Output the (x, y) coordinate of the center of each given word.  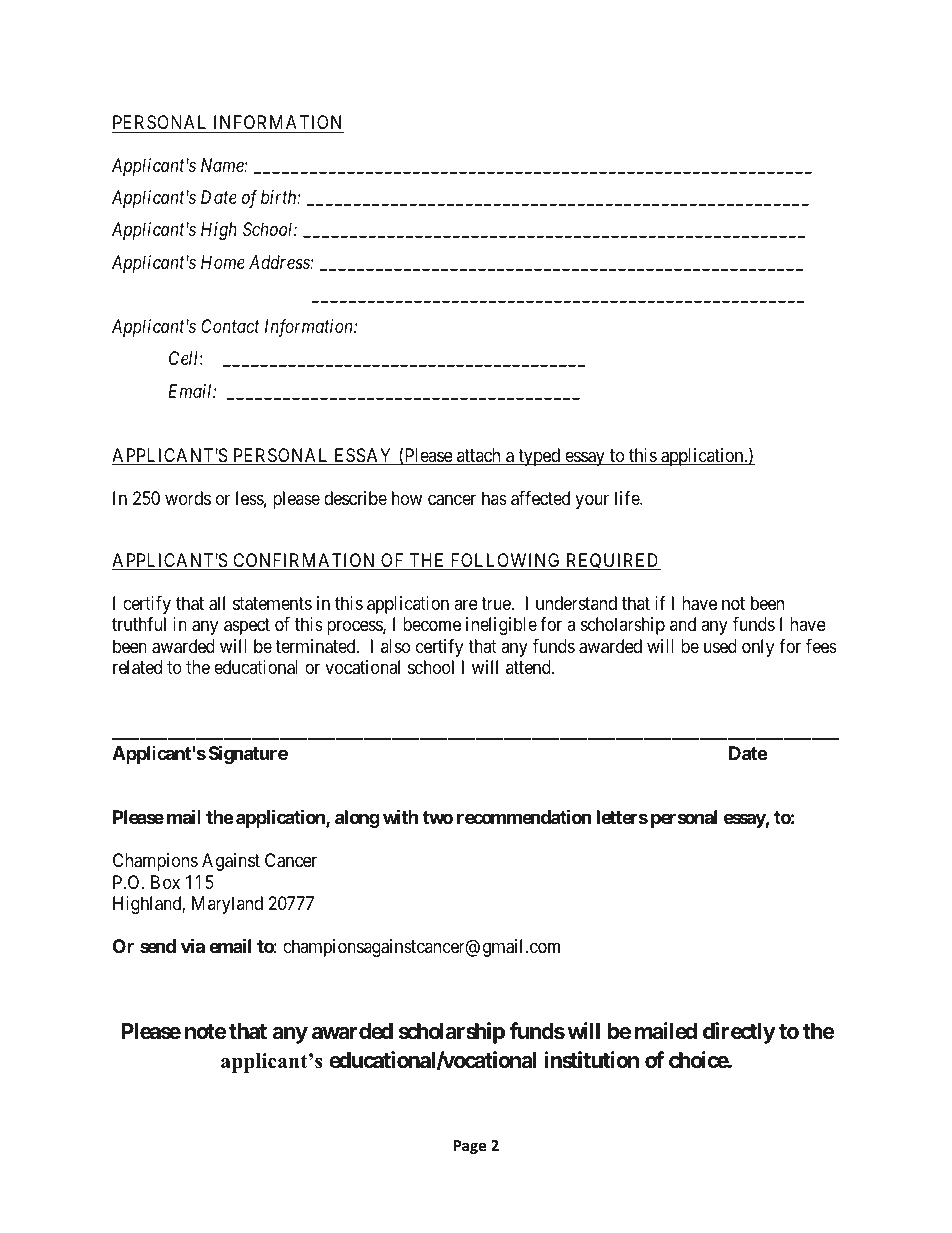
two (438, 817)
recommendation (524, 817)
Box (165, 882)
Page (470, 1147)
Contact (230, 326)
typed (539, 457)
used (720, 646)
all (217, 603)
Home (223, 262)
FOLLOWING (505, 561)
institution (591, 1060)
